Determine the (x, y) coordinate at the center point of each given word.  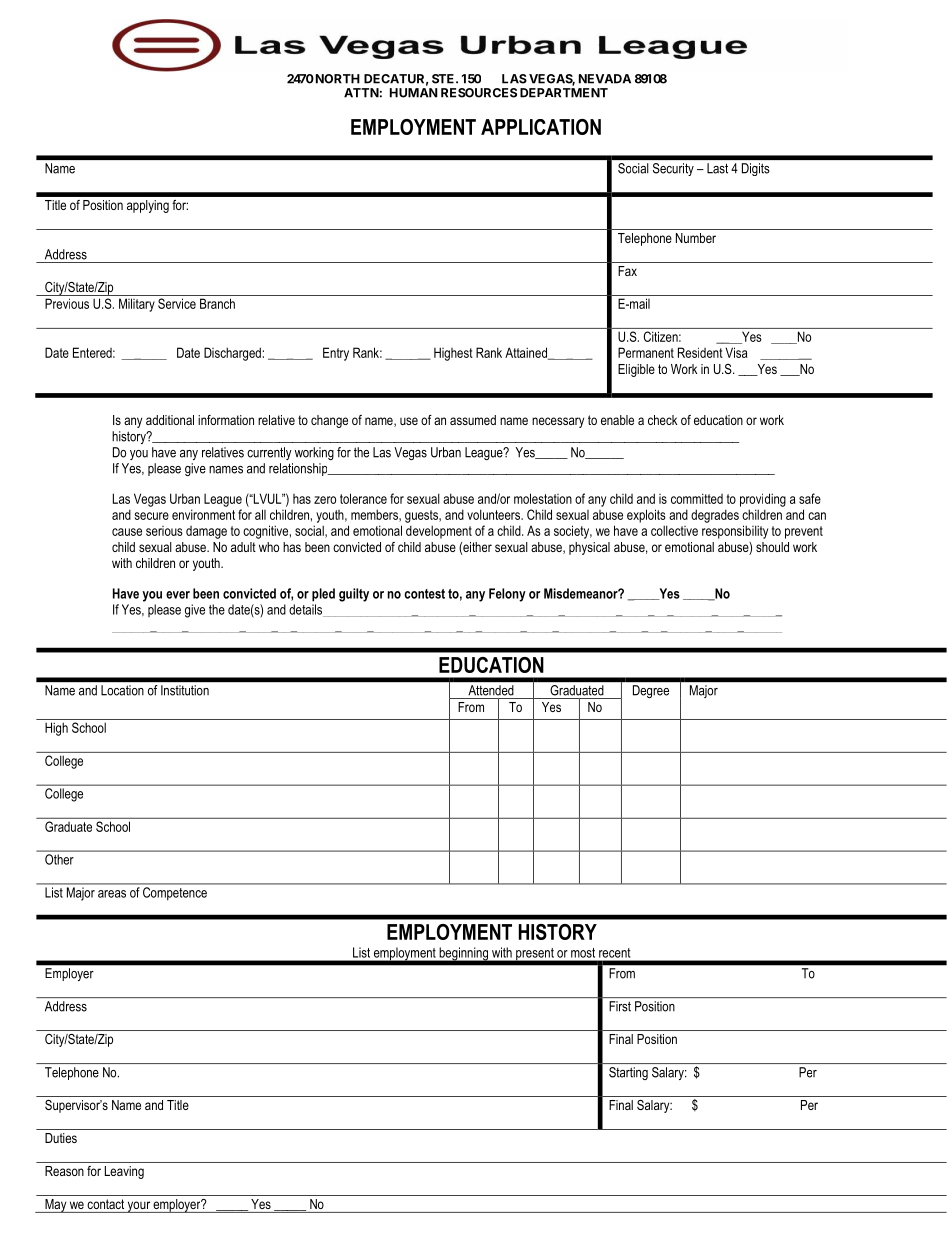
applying (148, 206)
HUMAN (414, 93)
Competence (175, 893)
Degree (651, 691)
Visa (736, 352)
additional (170, 420)
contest (424, 594)
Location (122, 690)
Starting (628, 1073)
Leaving (124, 1172)
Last (717, 168)
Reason (64, 1171)
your (138, 1207)
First (620, 1006)
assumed (473, 420)
